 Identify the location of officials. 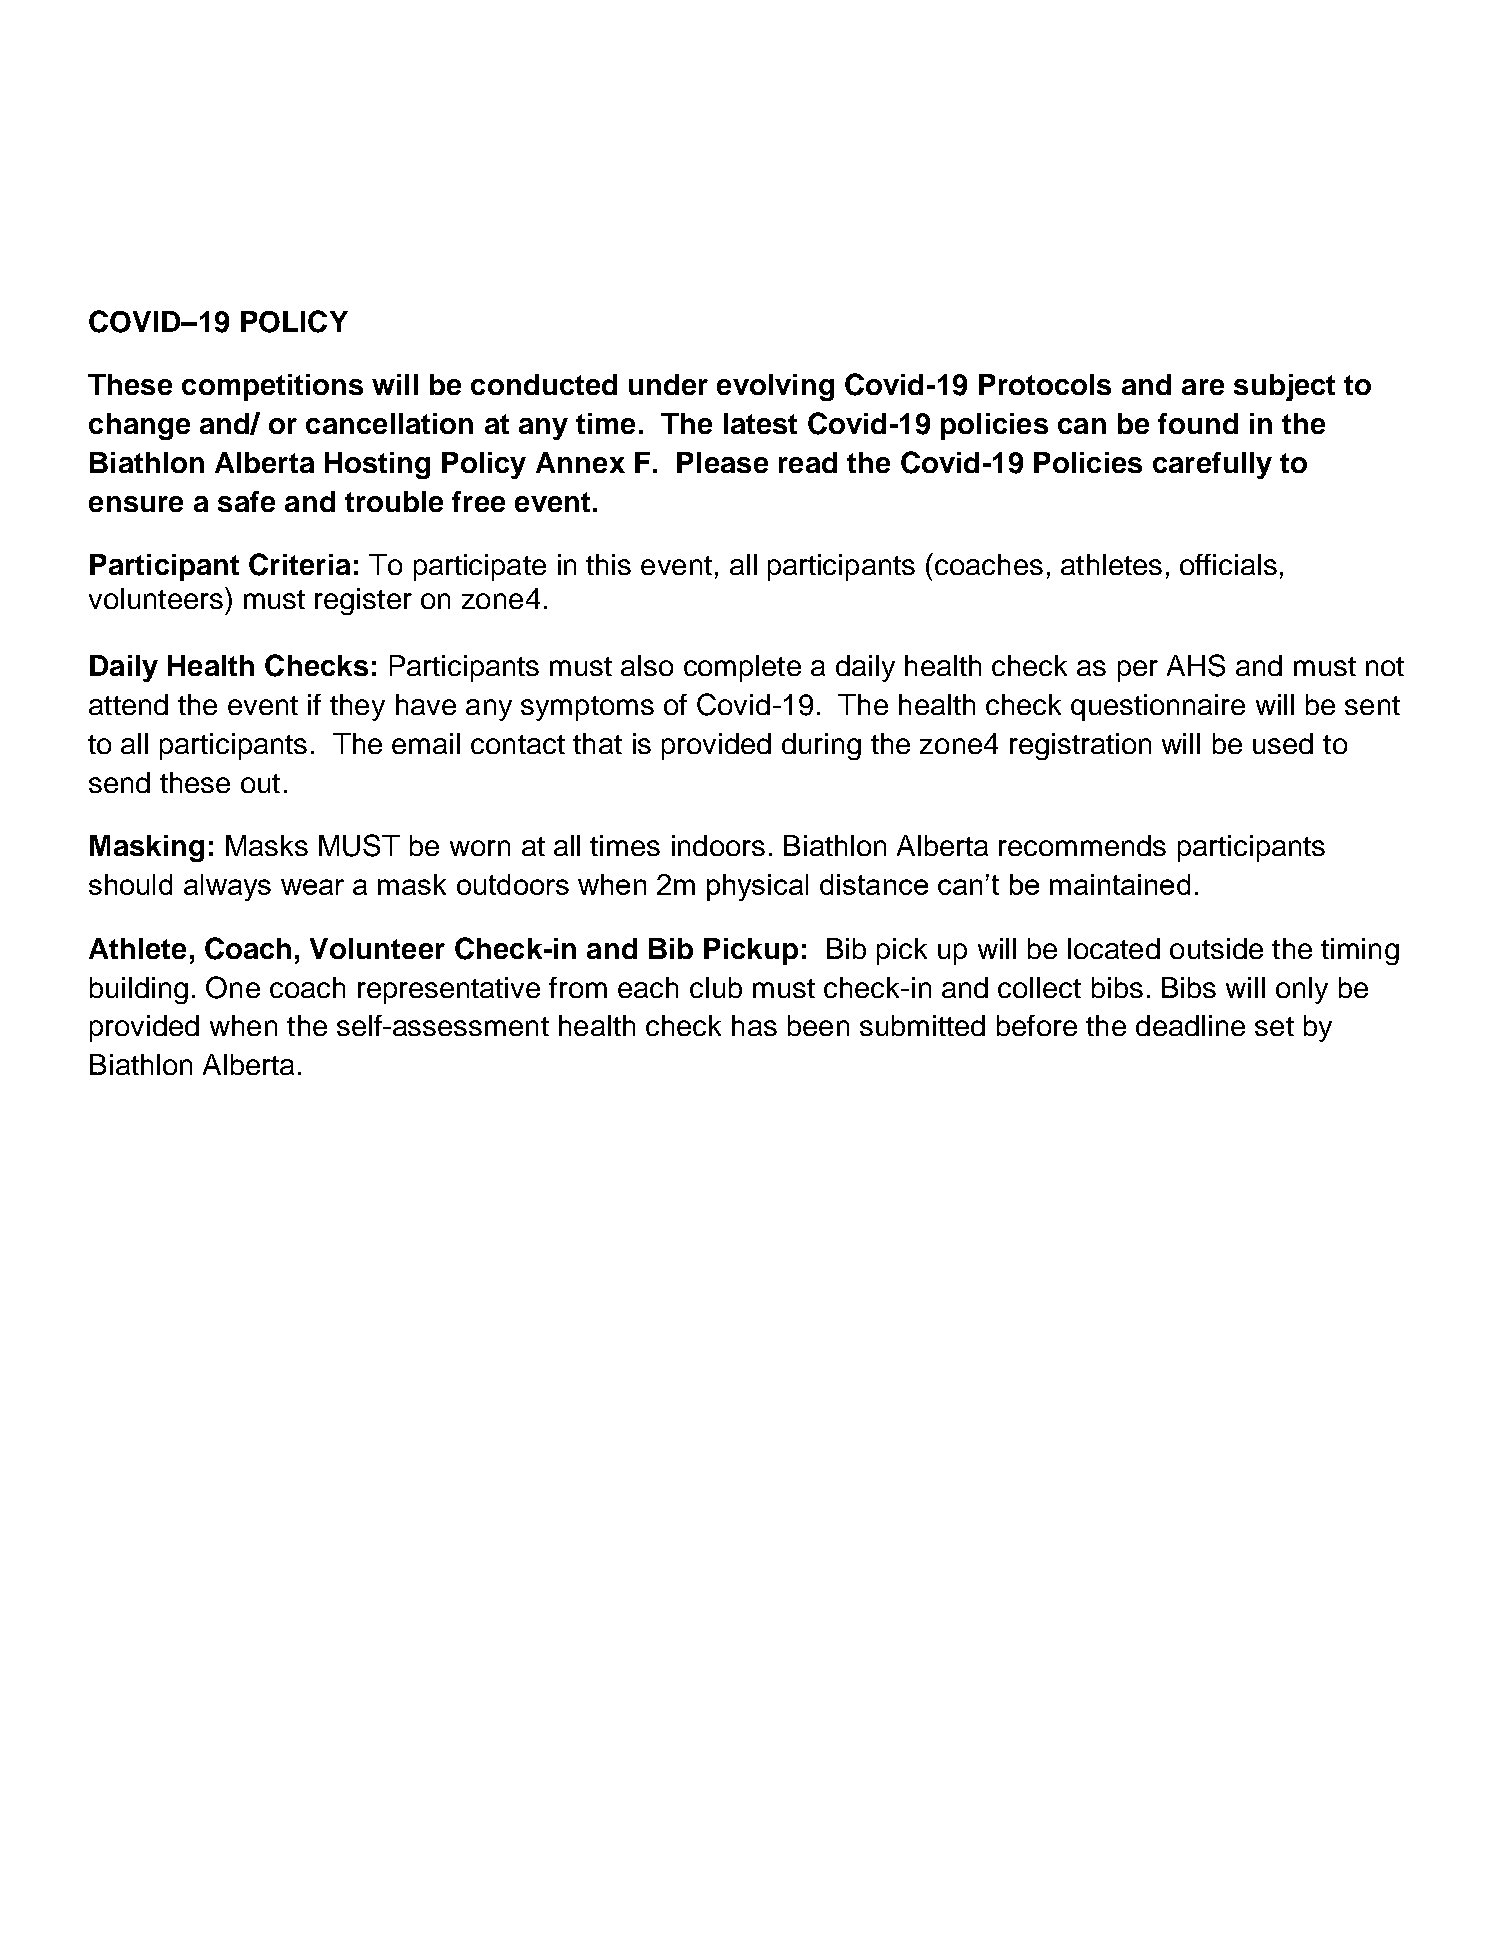
(1228, 564).
